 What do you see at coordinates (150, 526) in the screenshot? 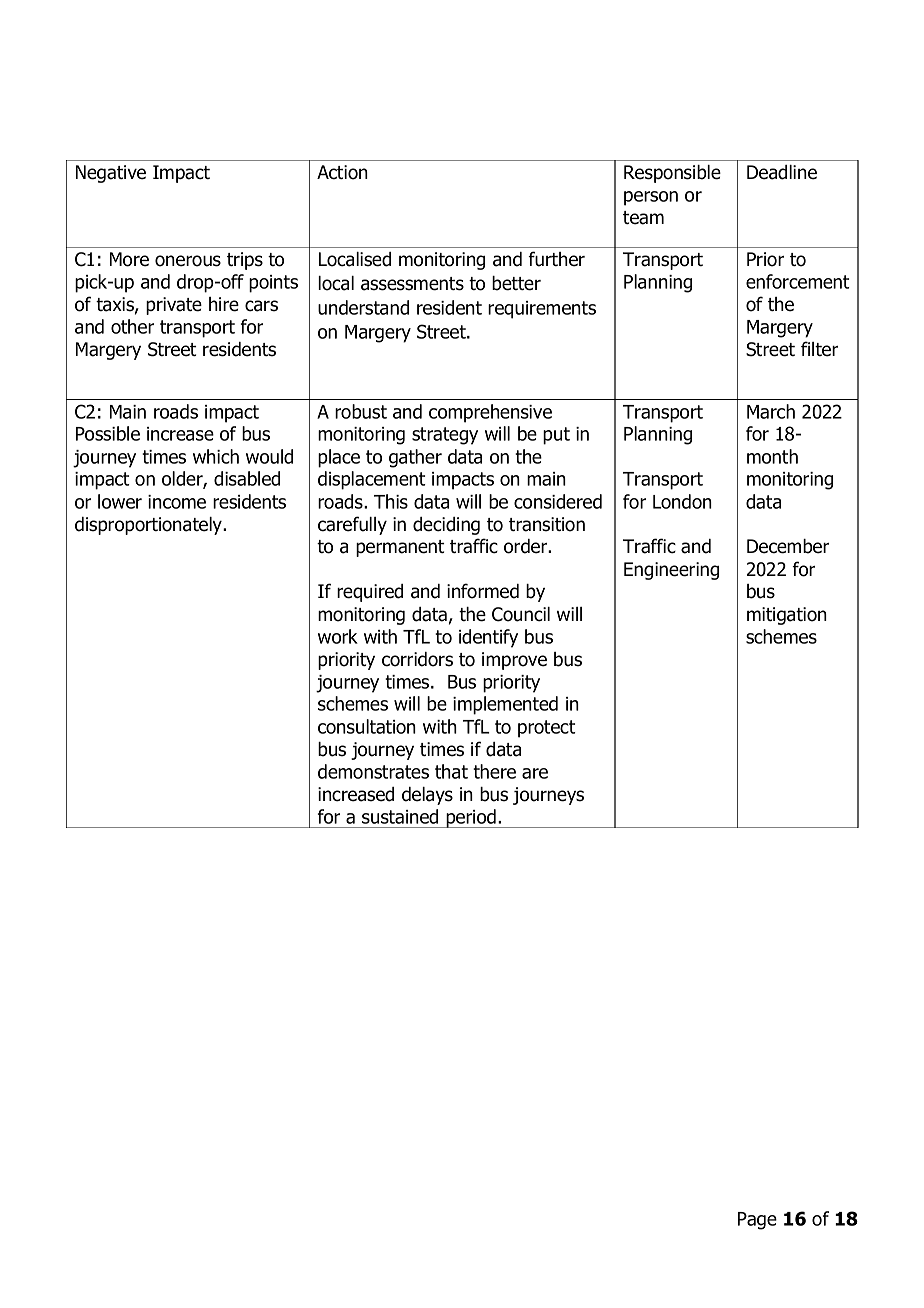
I see `disproportionately` at bounding box center [150, 526].
